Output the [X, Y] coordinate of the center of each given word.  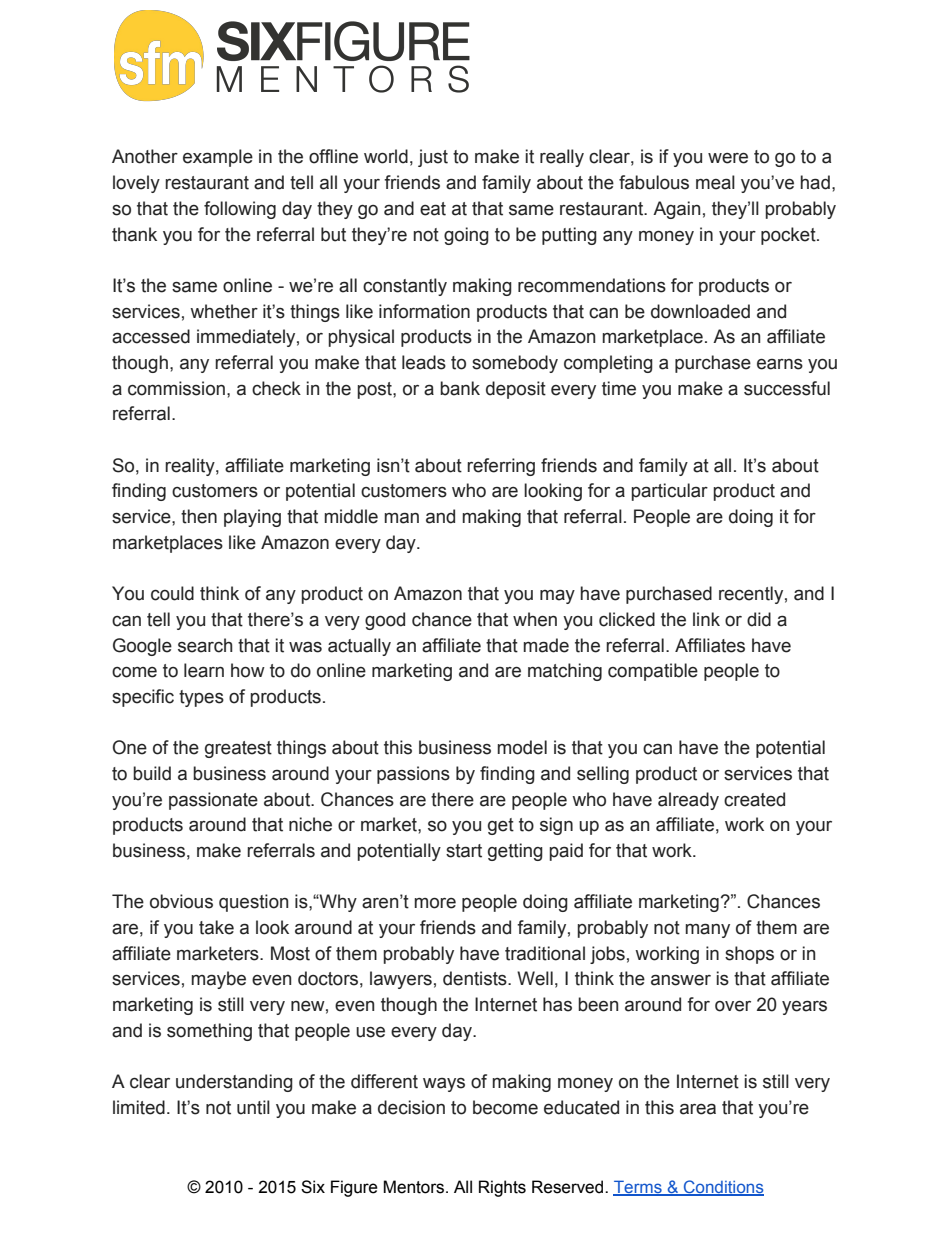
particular [670, 492]
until [253, 1107]
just [433, 158]
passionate [213, 801]
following [240, 210]
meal [715, 182]
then [199, 516]
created [754, 799]
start [464, 851]
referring [501, 467]
